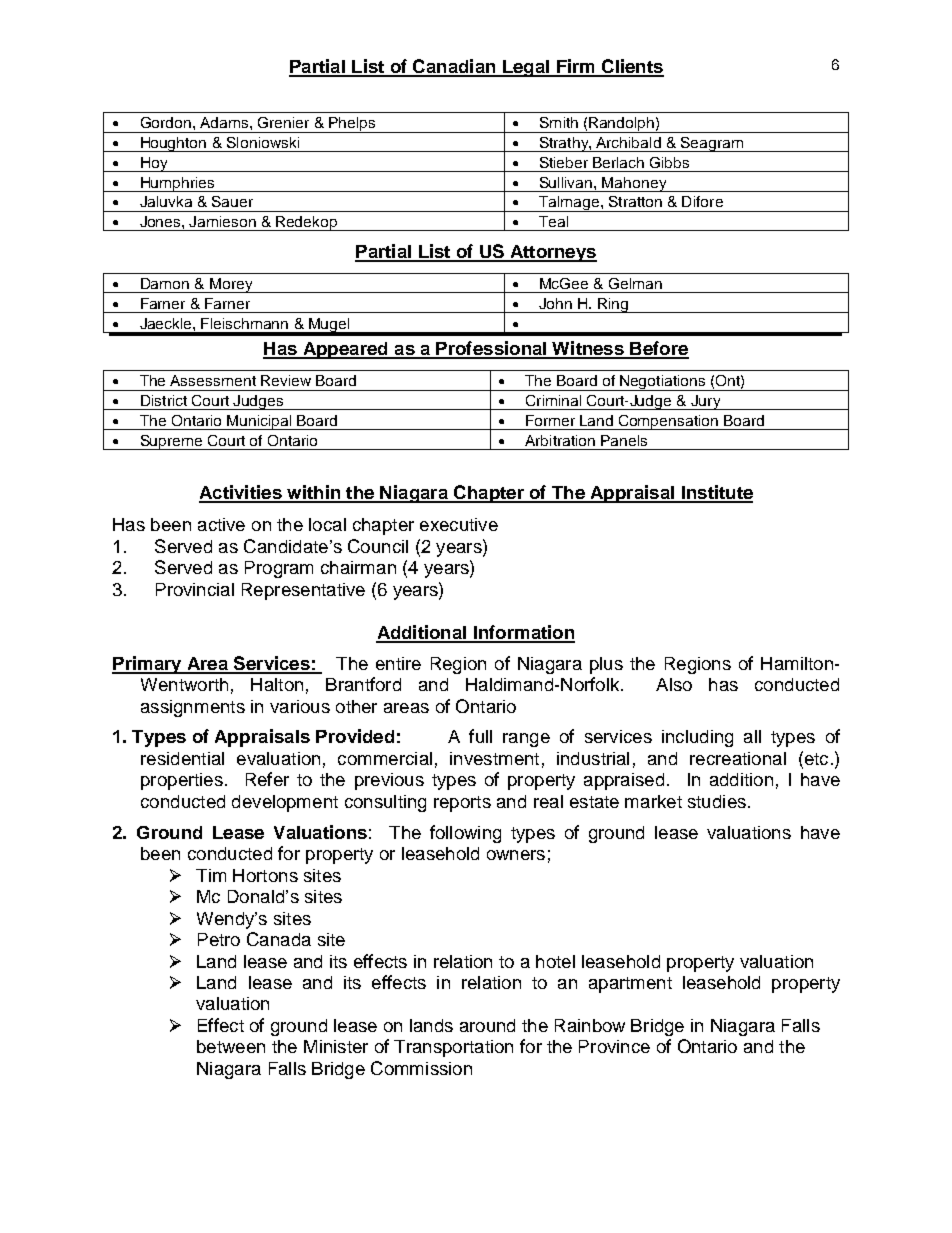 The height and width of the screenshot is (1233, 952). Describe the element at coordinates (453, 1048) in the screenshot. I see `Transportation` at that location.
